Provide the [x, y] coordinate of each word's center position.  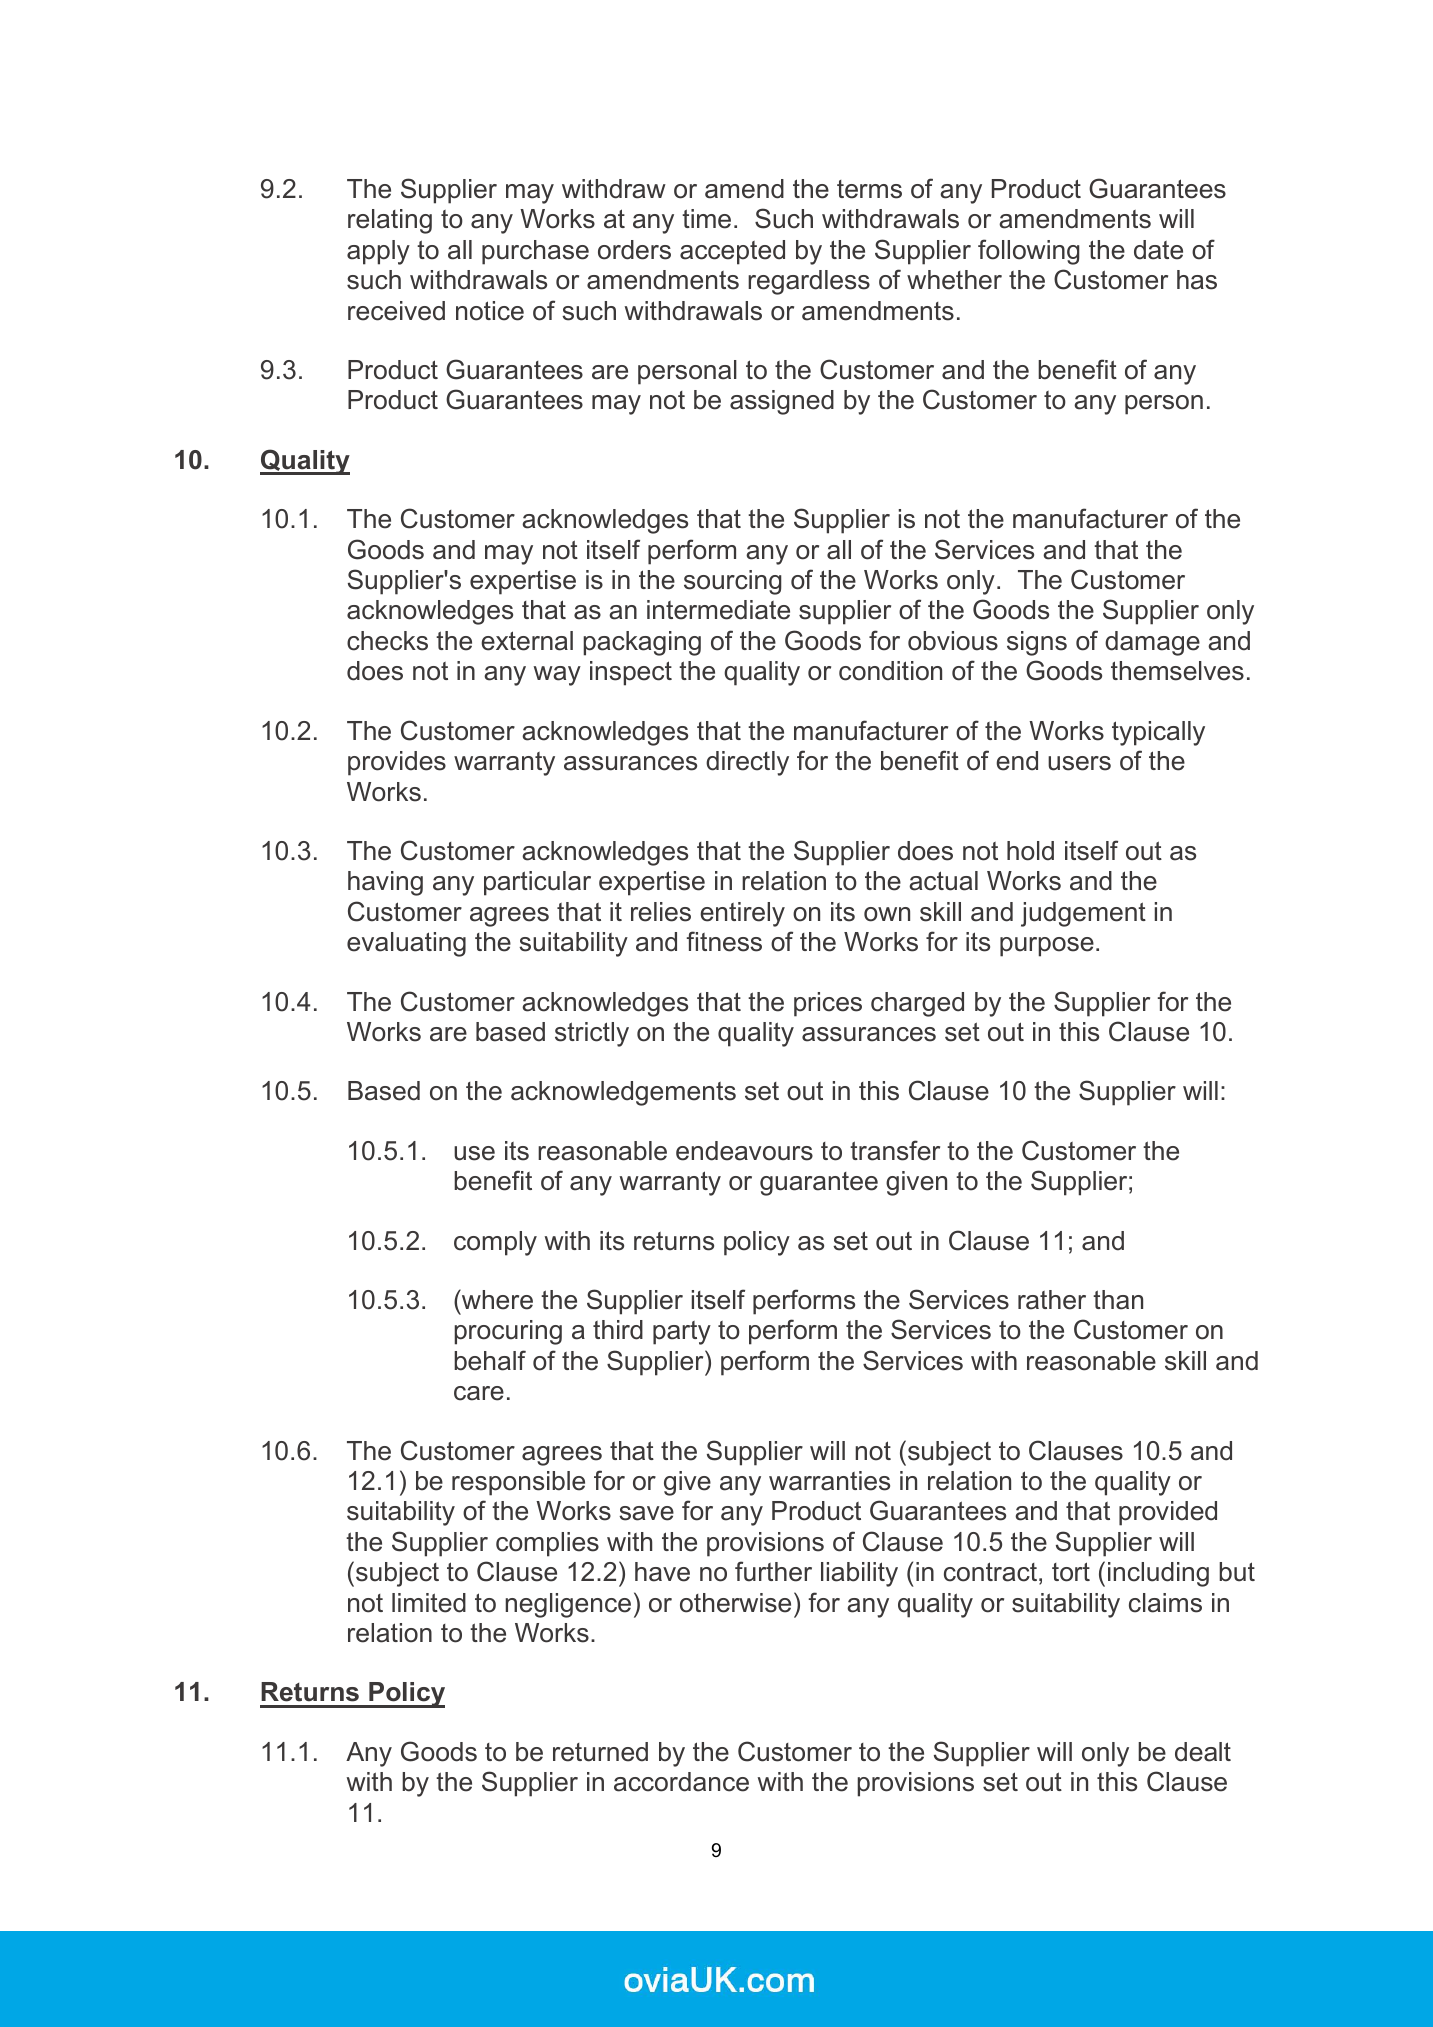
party [682, 1333]
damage [1152, 643]
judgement [1083, 914]
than [1118, 1300]
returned [600, 1752]
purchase [535, 252]
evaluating [406, 944]
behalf [490, 1360]
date [1158, 250]
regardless [809, 282]
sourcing [733, 582]
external [527, 641]
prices [828, 1004]
